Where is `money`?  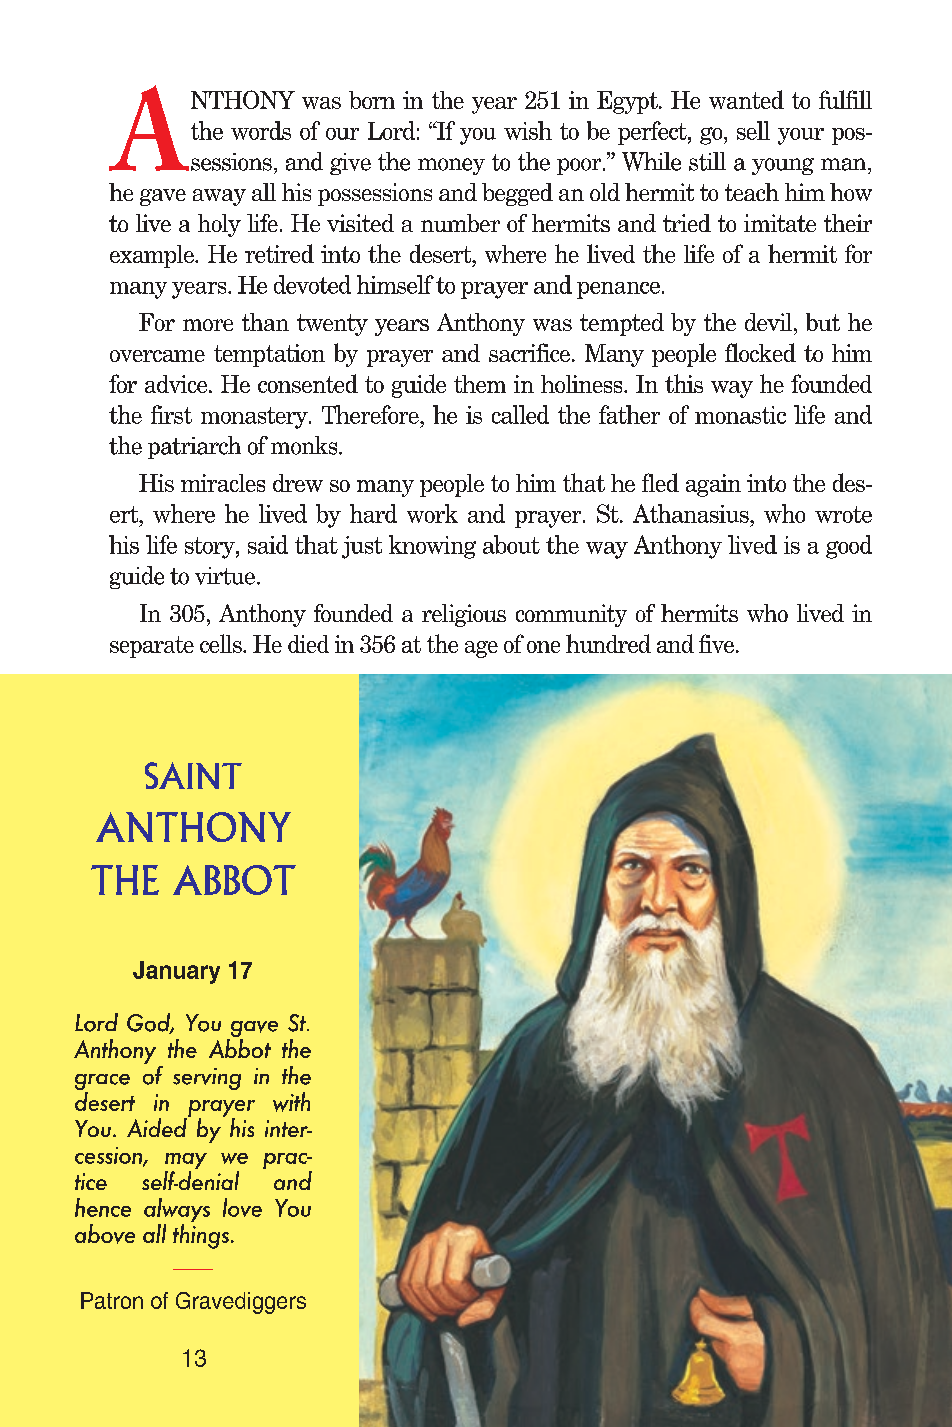 money is located at coordinates (451, 166).
